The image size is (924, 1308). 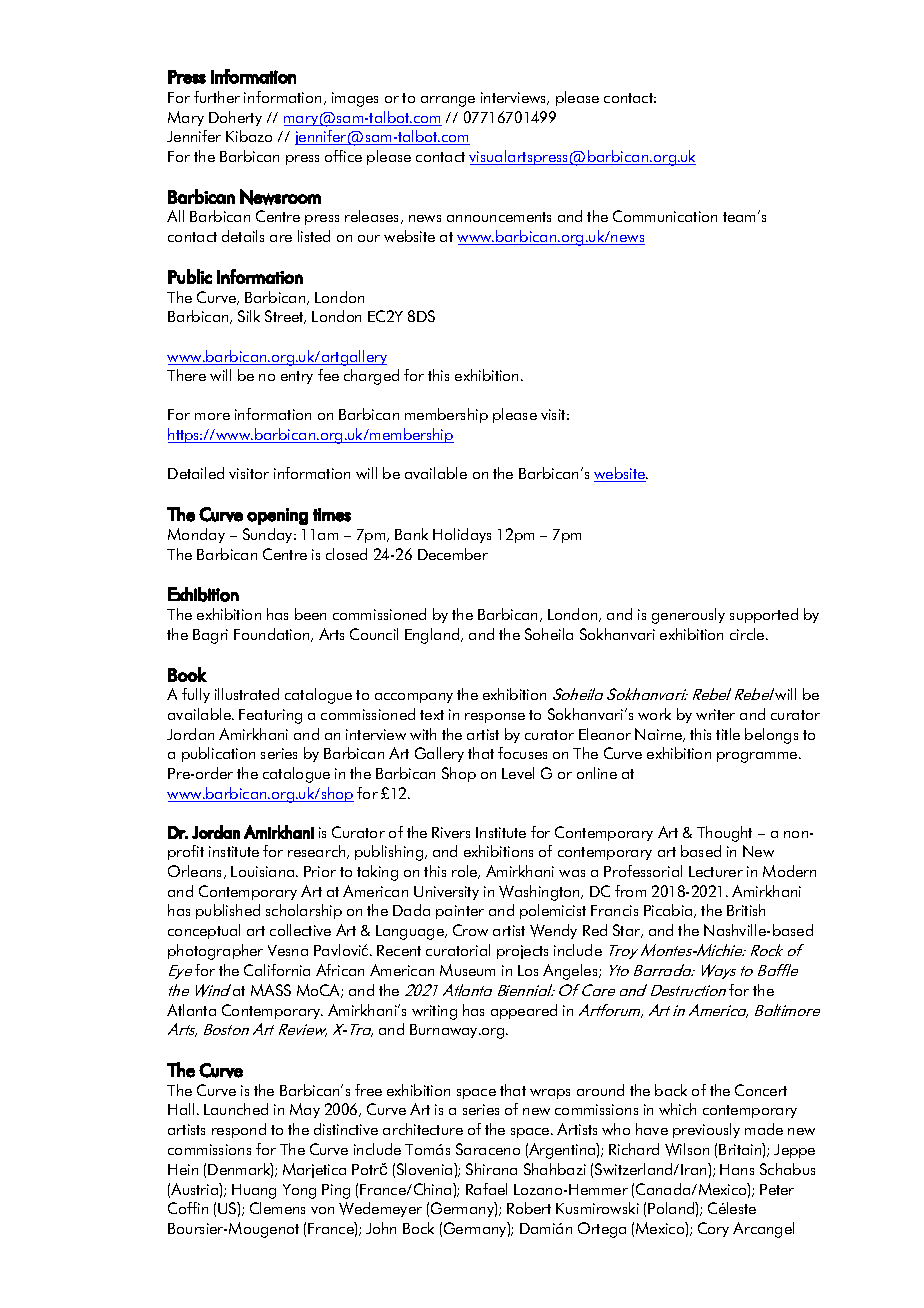 What do you see at coordinates (277, 516) in the screenshot?
I see `opening` at bounding box center [277, 516].
